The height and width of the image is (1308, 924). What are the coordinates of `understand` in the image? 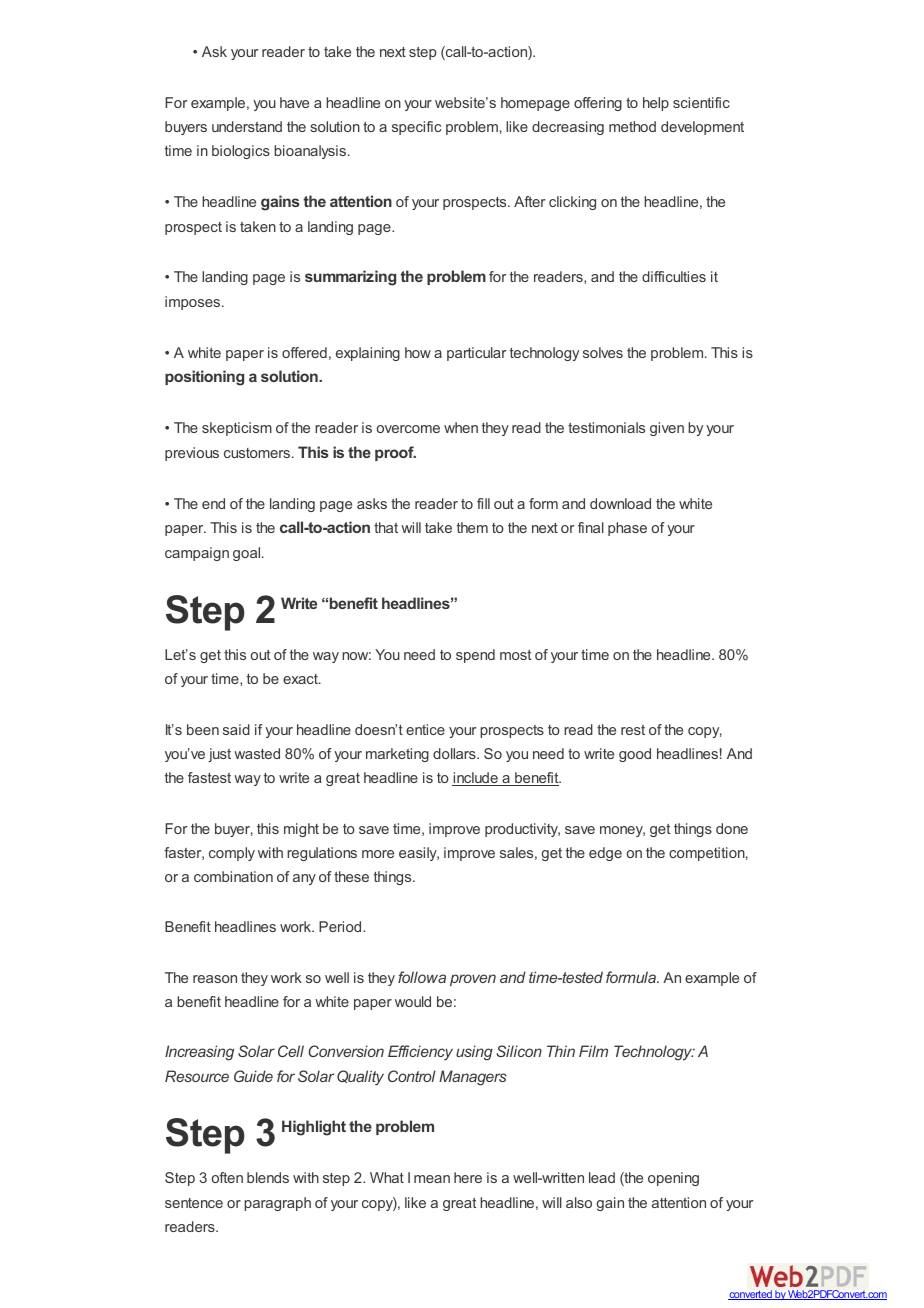 It's located at (247, 126).
